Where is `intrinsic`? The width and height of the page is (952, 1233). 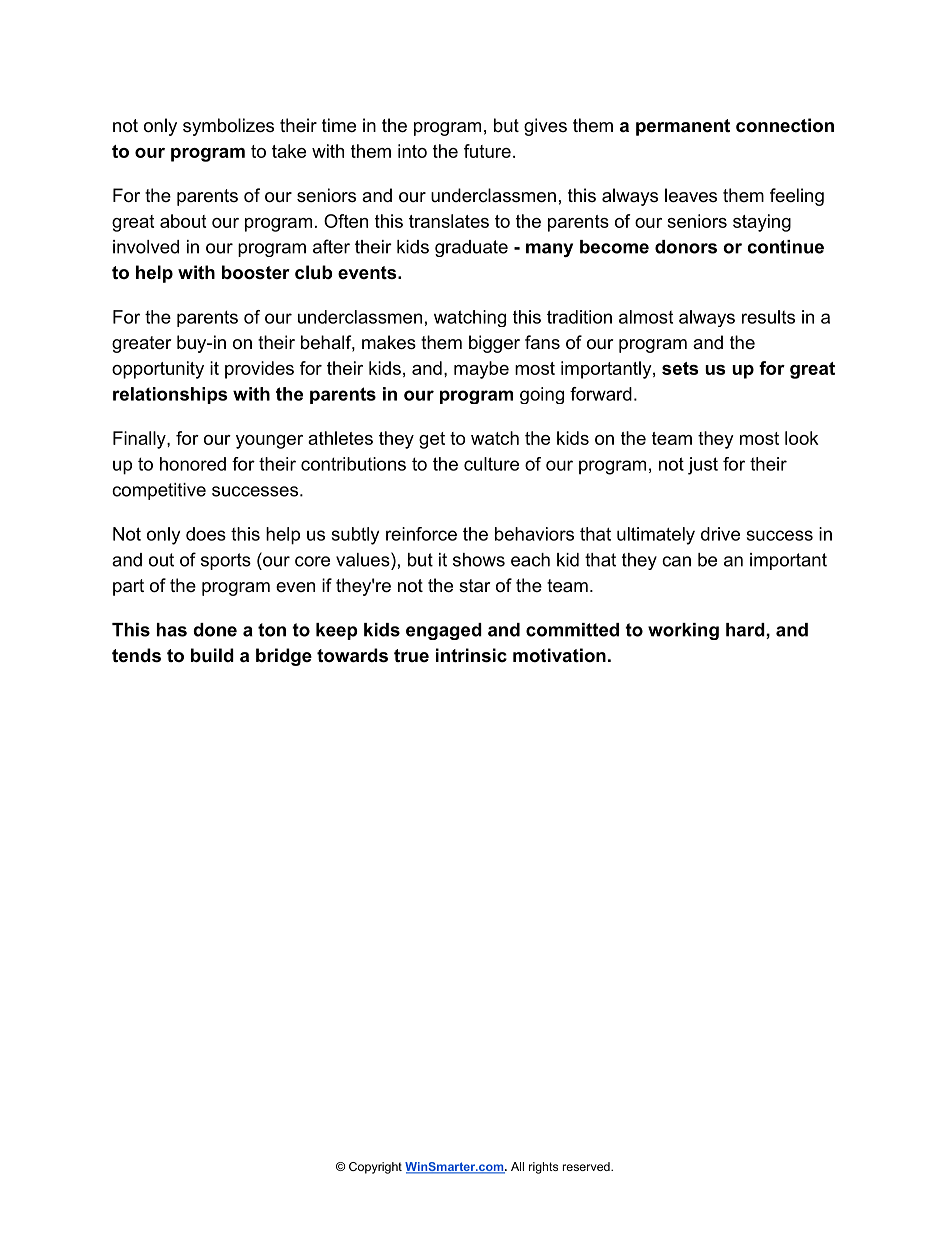
intrinsic is located at coordinates (471, 655).
